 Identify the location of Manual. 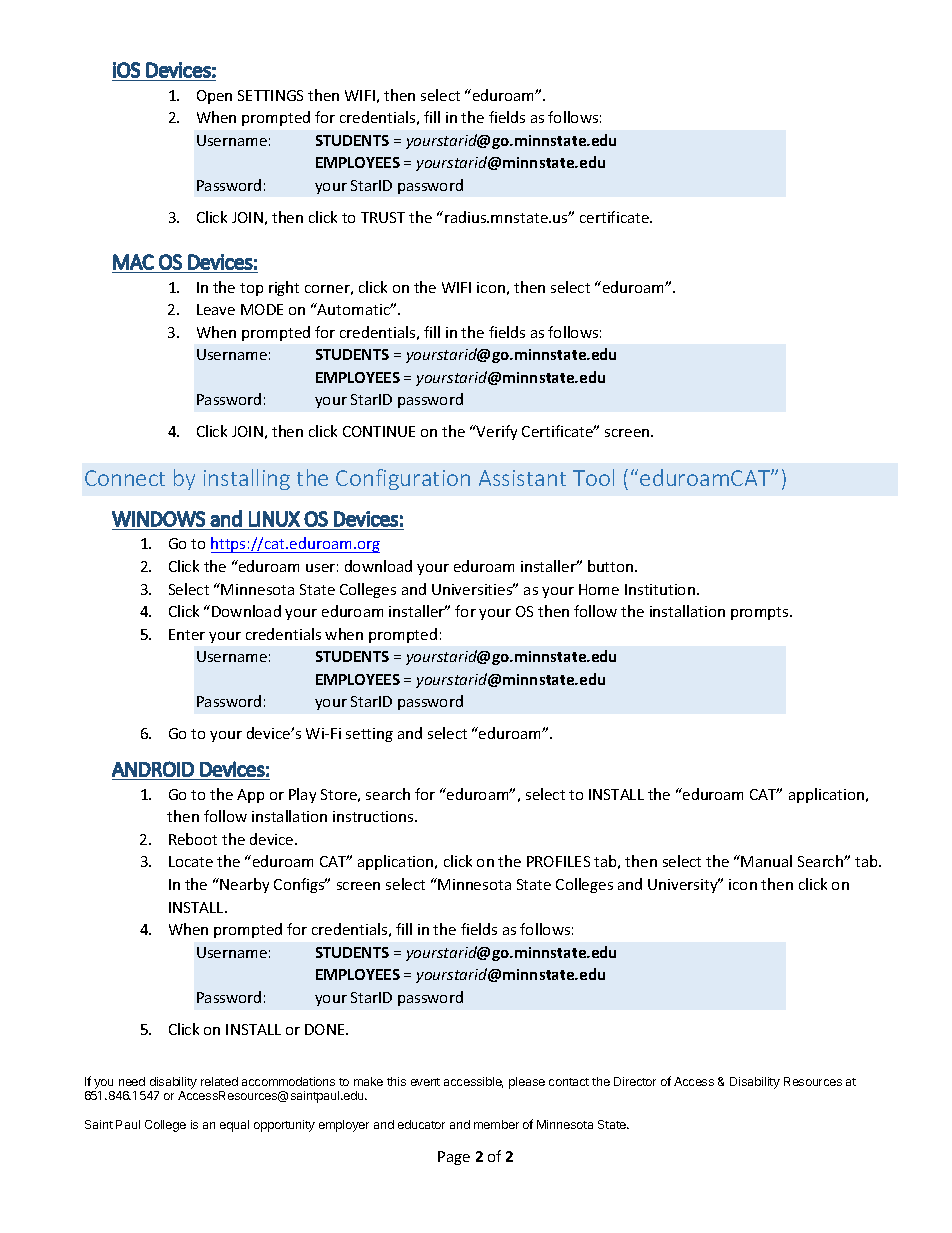
(766, 861).
